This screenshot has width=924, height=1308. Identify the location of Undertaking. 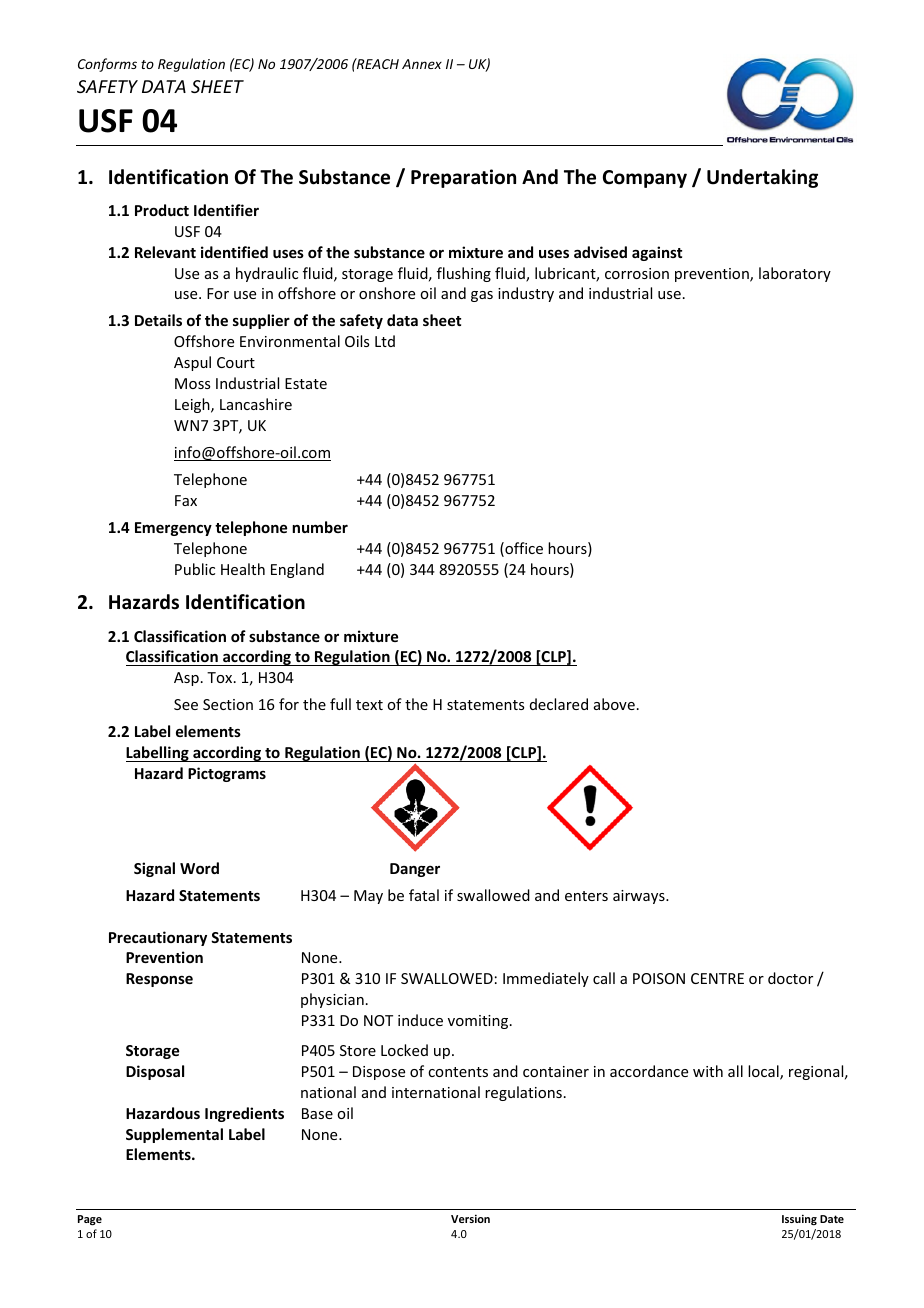
(762, 178).
